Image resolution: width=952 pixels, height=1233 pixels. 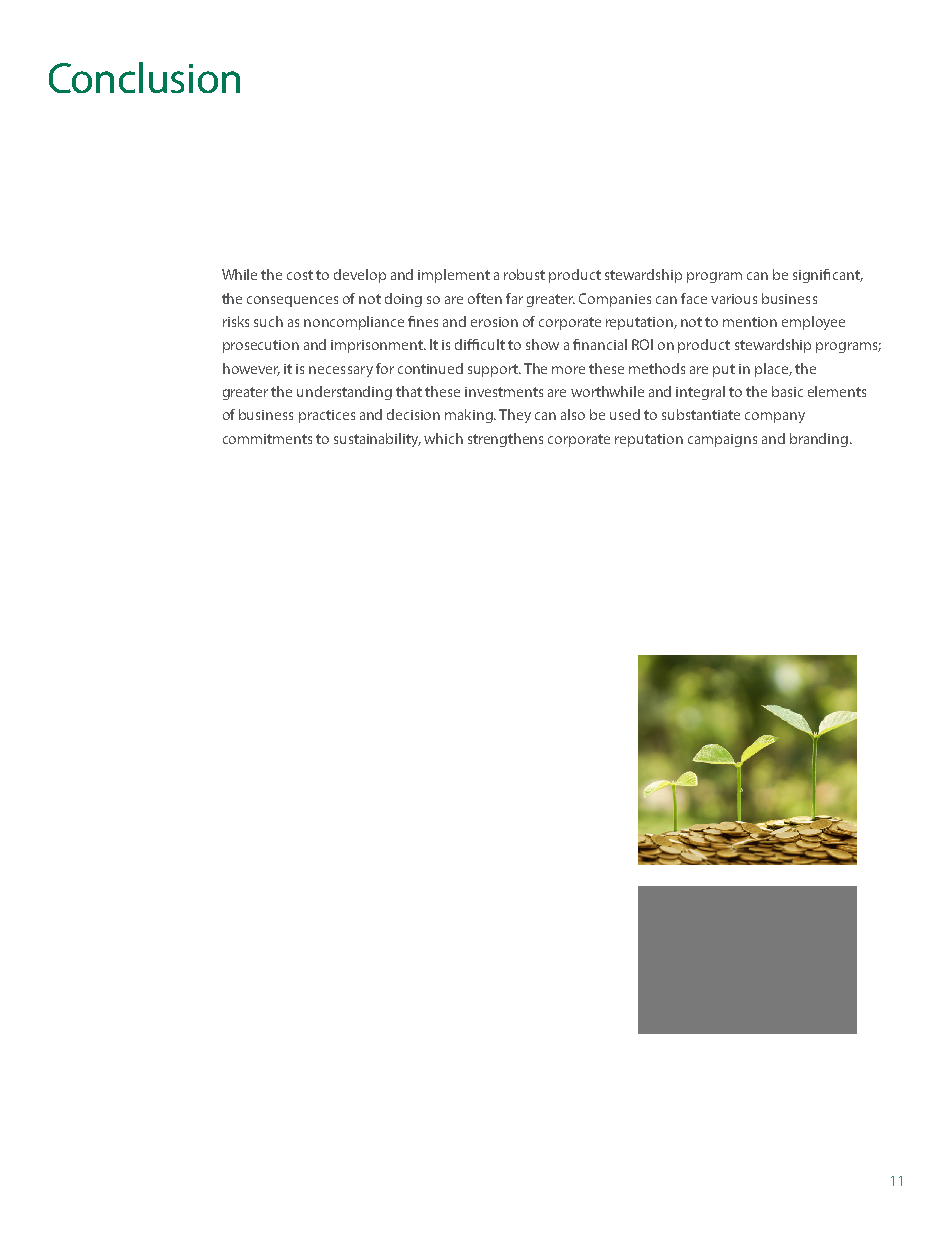 What do you see at coordinates (261, 346) in the screenshot?
I see `prosecution` at bounding box center [261, 346].
